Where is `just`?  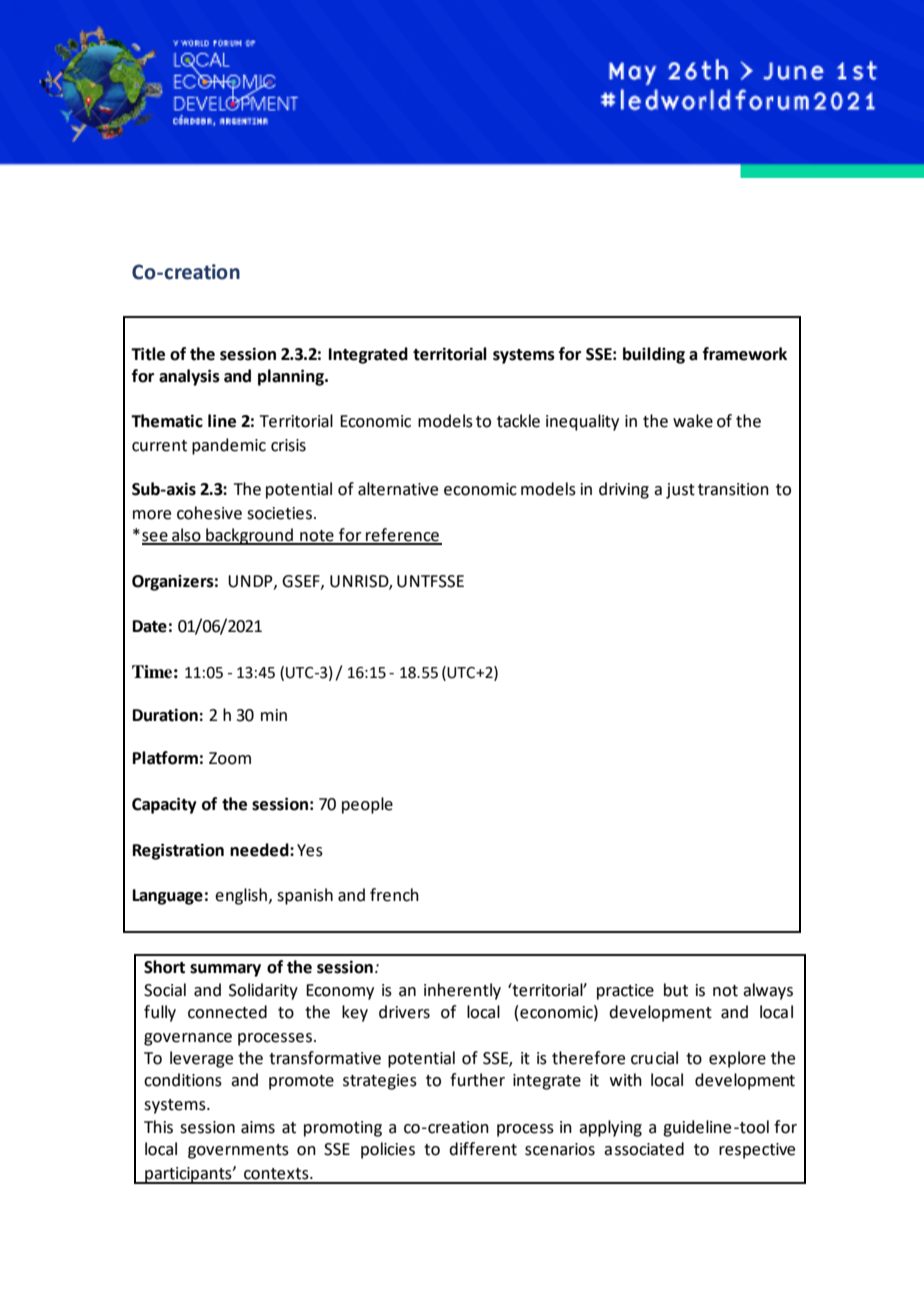
just is located at coordinates (680, 491).
